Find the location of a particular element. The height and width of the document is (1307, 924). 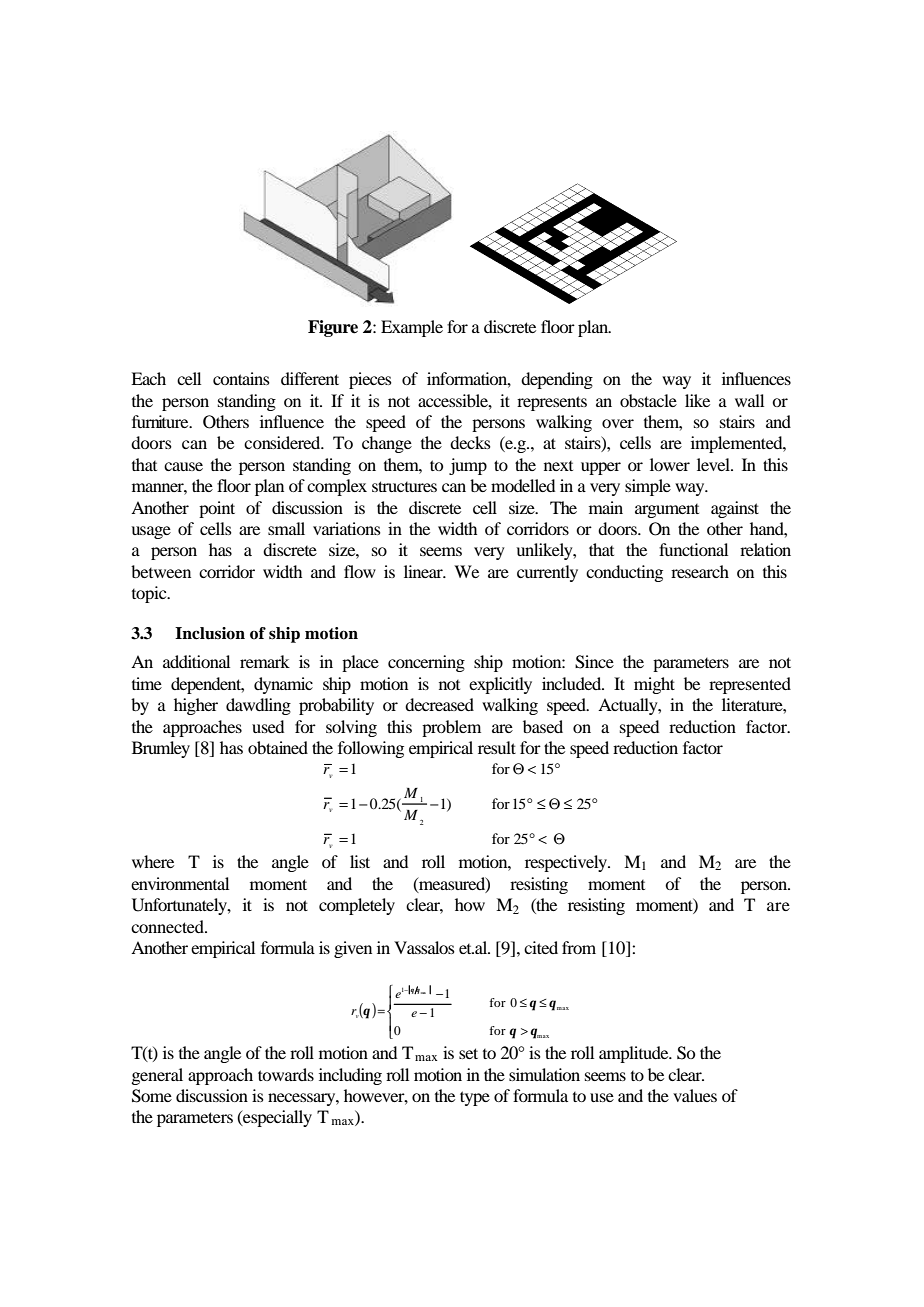

contains is located at coordinates (241, 378).
